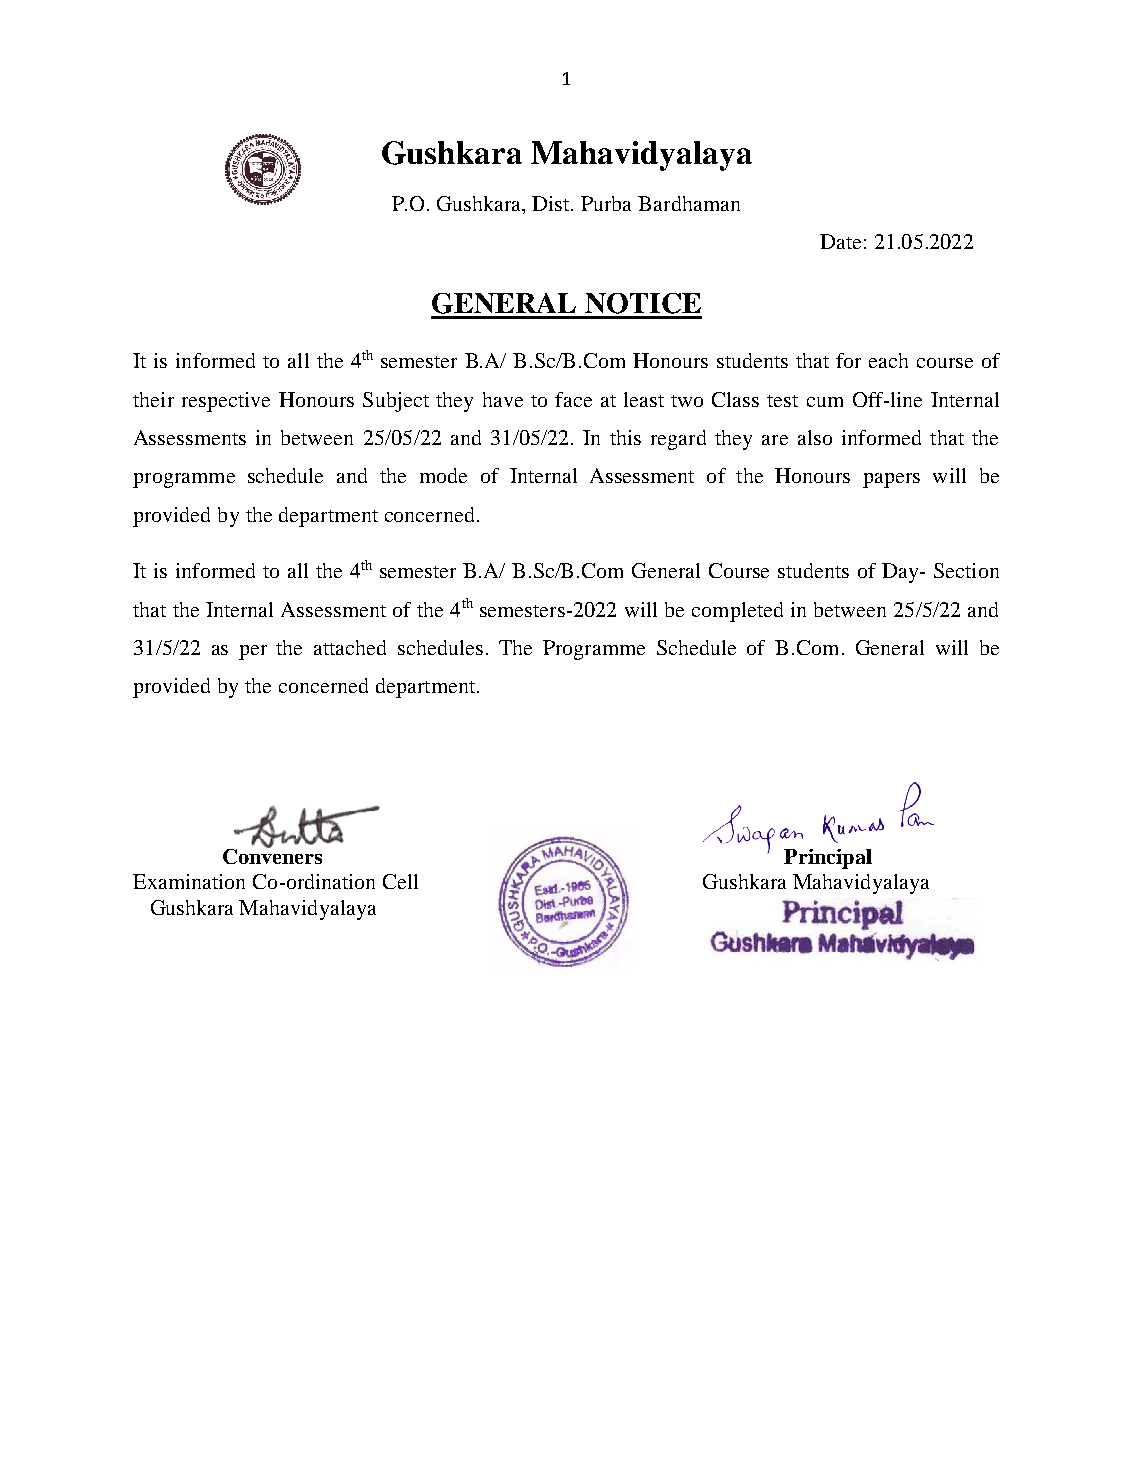  Describe the element at coordinates (625, 437) in the page. I see `this` at that location.
